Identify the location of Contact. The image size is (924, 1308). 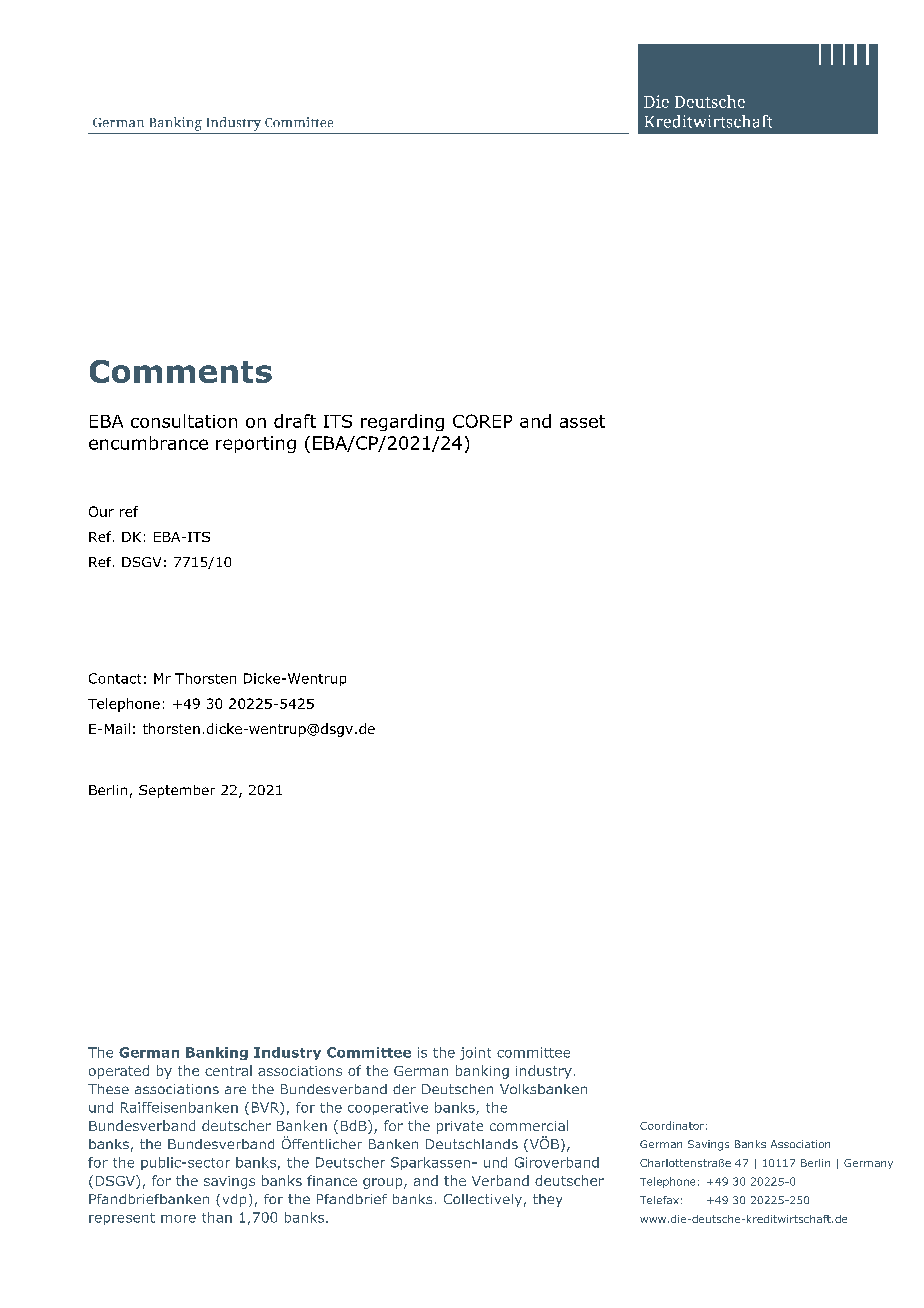
(115, 678).
